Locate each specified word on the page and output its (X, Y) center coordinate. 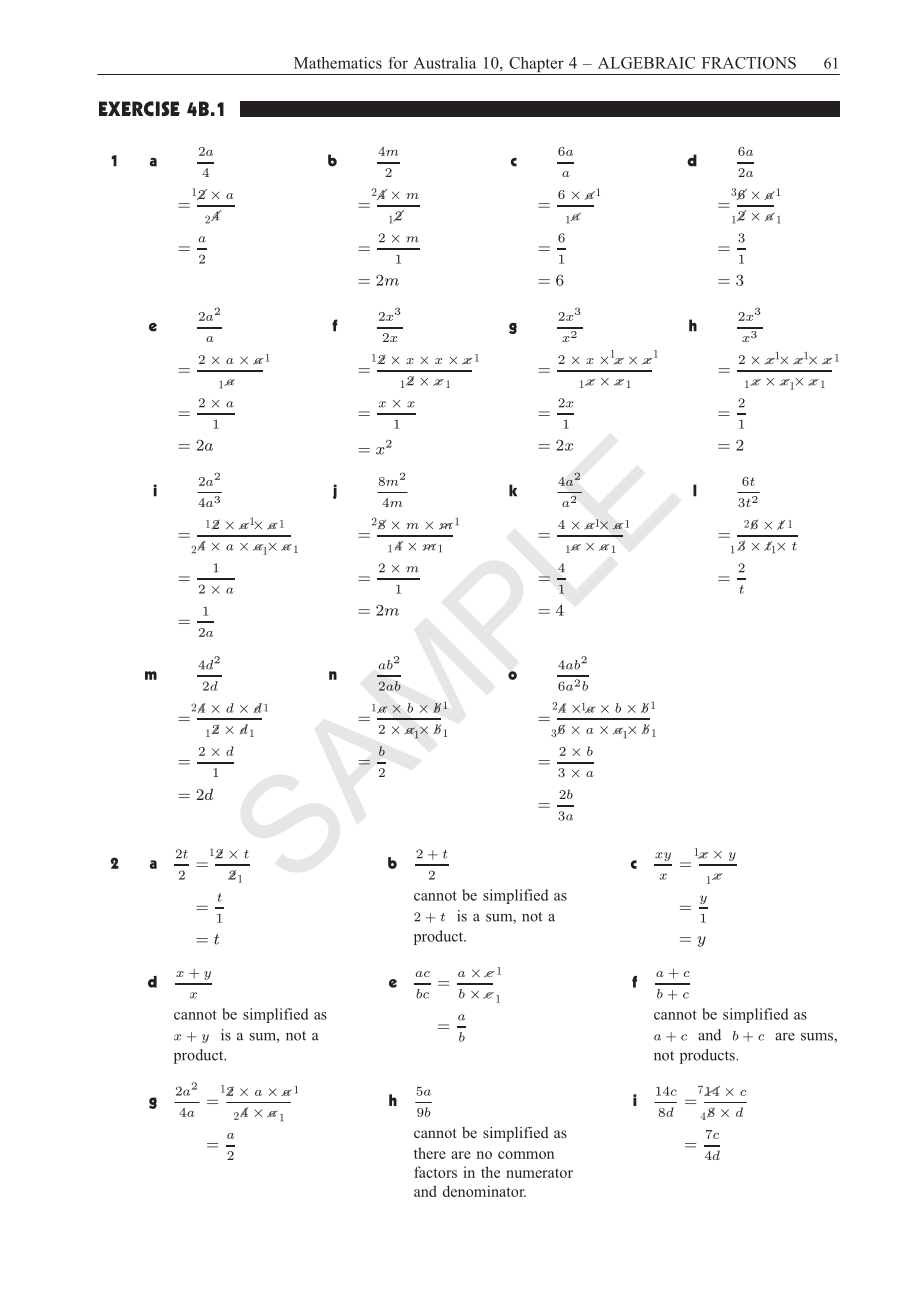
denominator (484, 1191)
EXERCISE (139, 109)
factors (435, 1172)
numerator (539, 1173)
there (430, 1153)
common (526, 1155)
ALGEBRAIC (646, 63)
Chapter (536, 66)
